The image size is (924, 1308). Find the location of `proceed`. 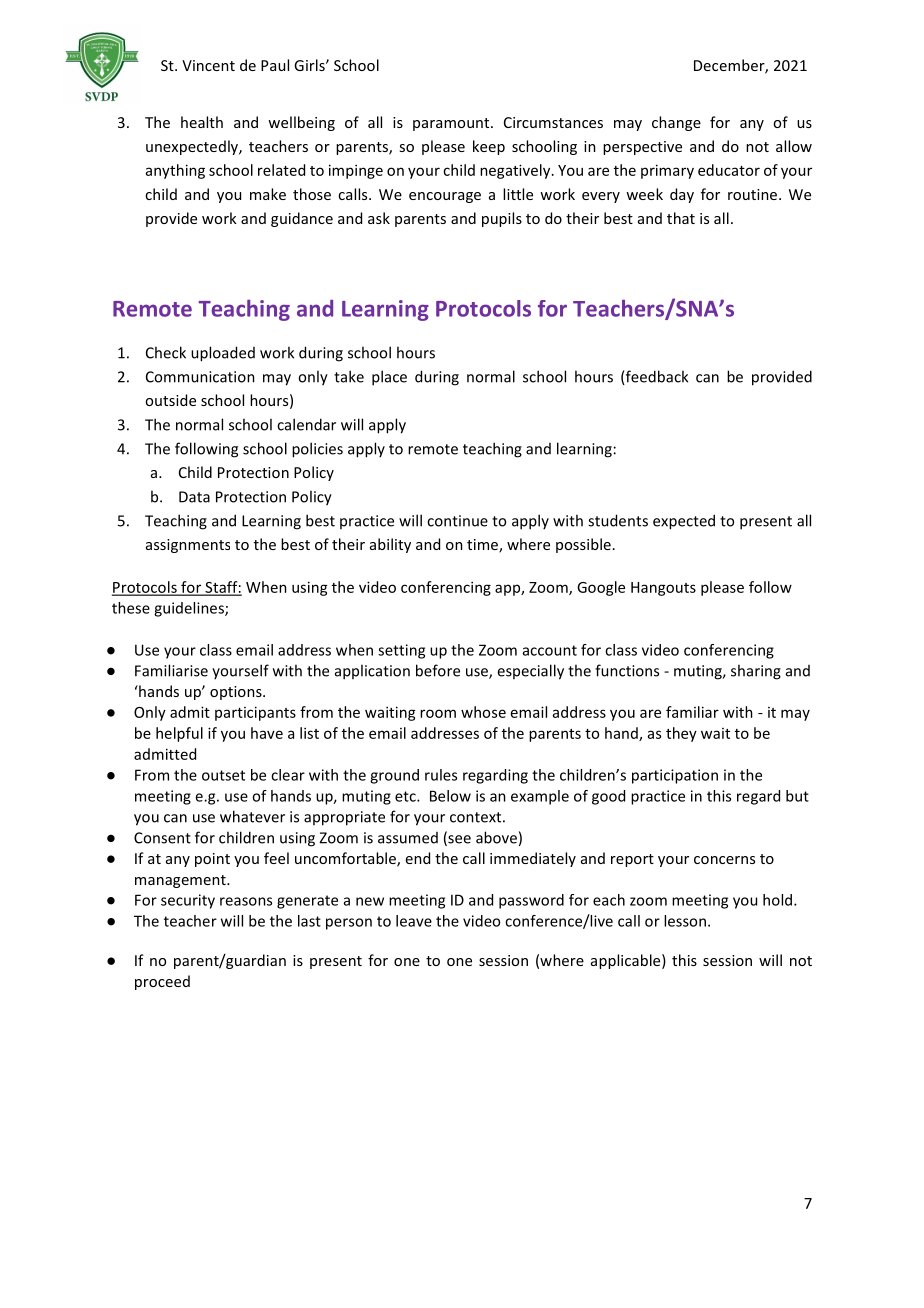

proceed is located at coordinates (162, 982).
